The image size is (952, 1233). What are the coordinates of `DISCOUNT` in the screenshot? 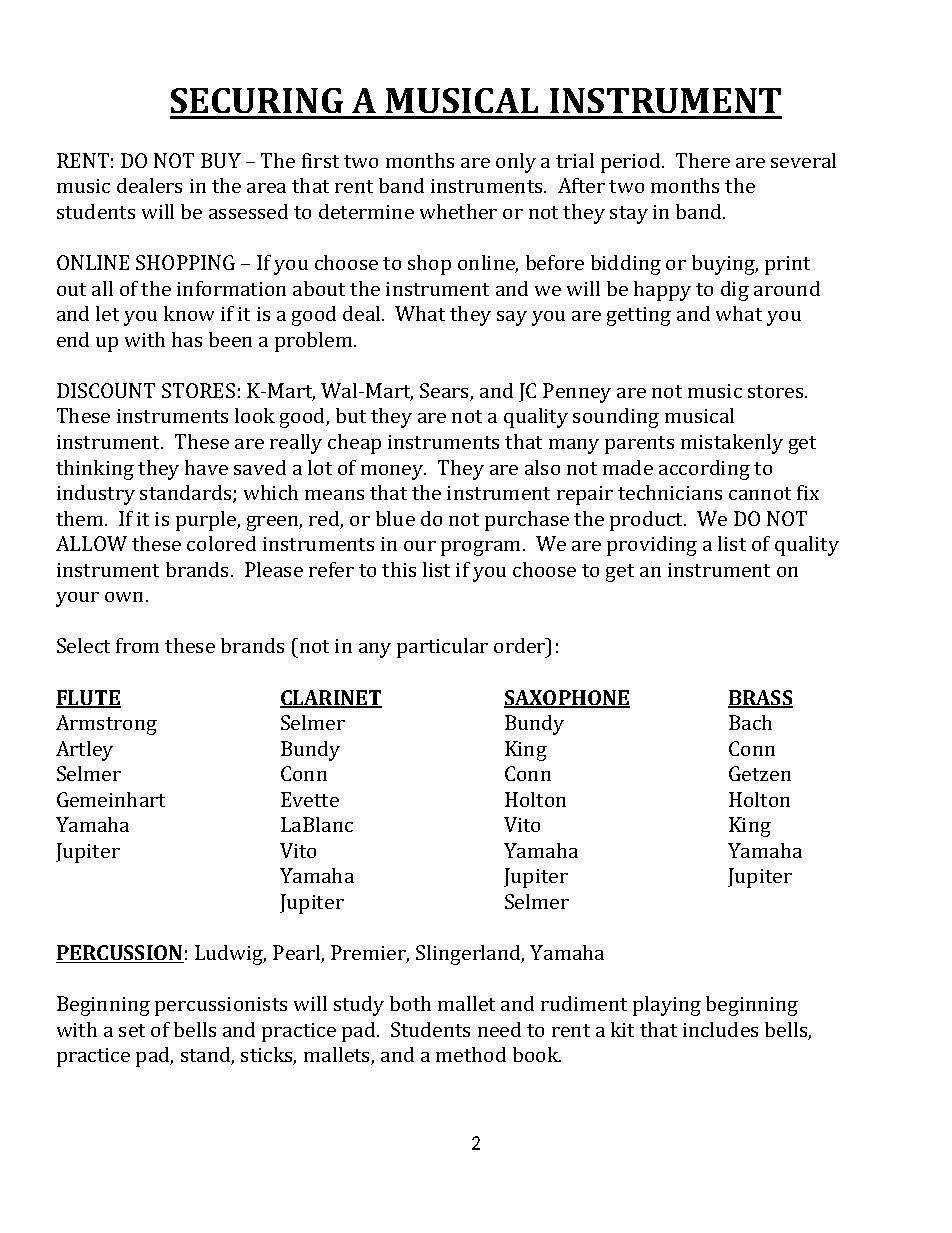 It's located at (106, 390).
